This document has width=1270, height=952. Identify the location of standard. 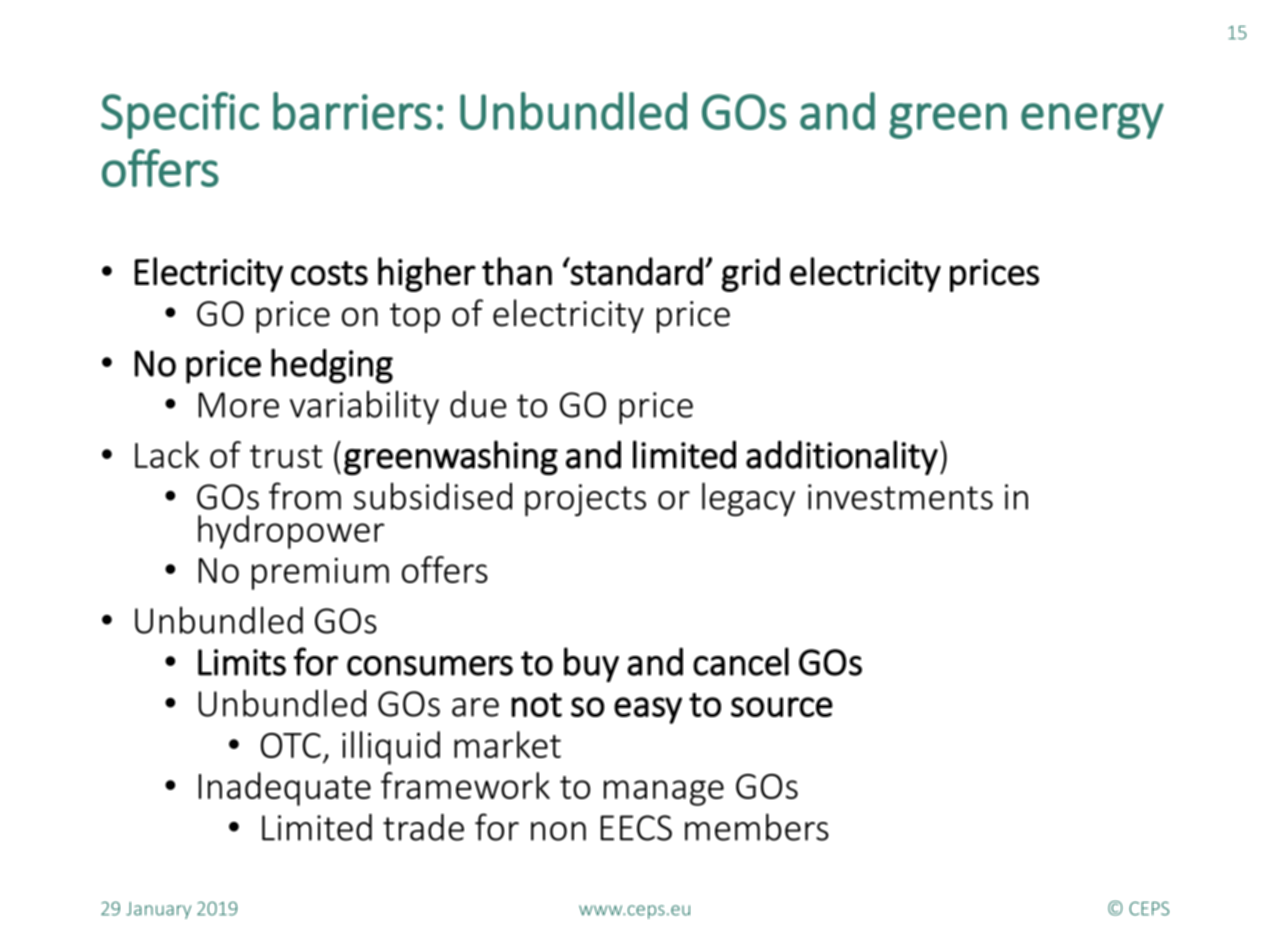
(636, 271).
